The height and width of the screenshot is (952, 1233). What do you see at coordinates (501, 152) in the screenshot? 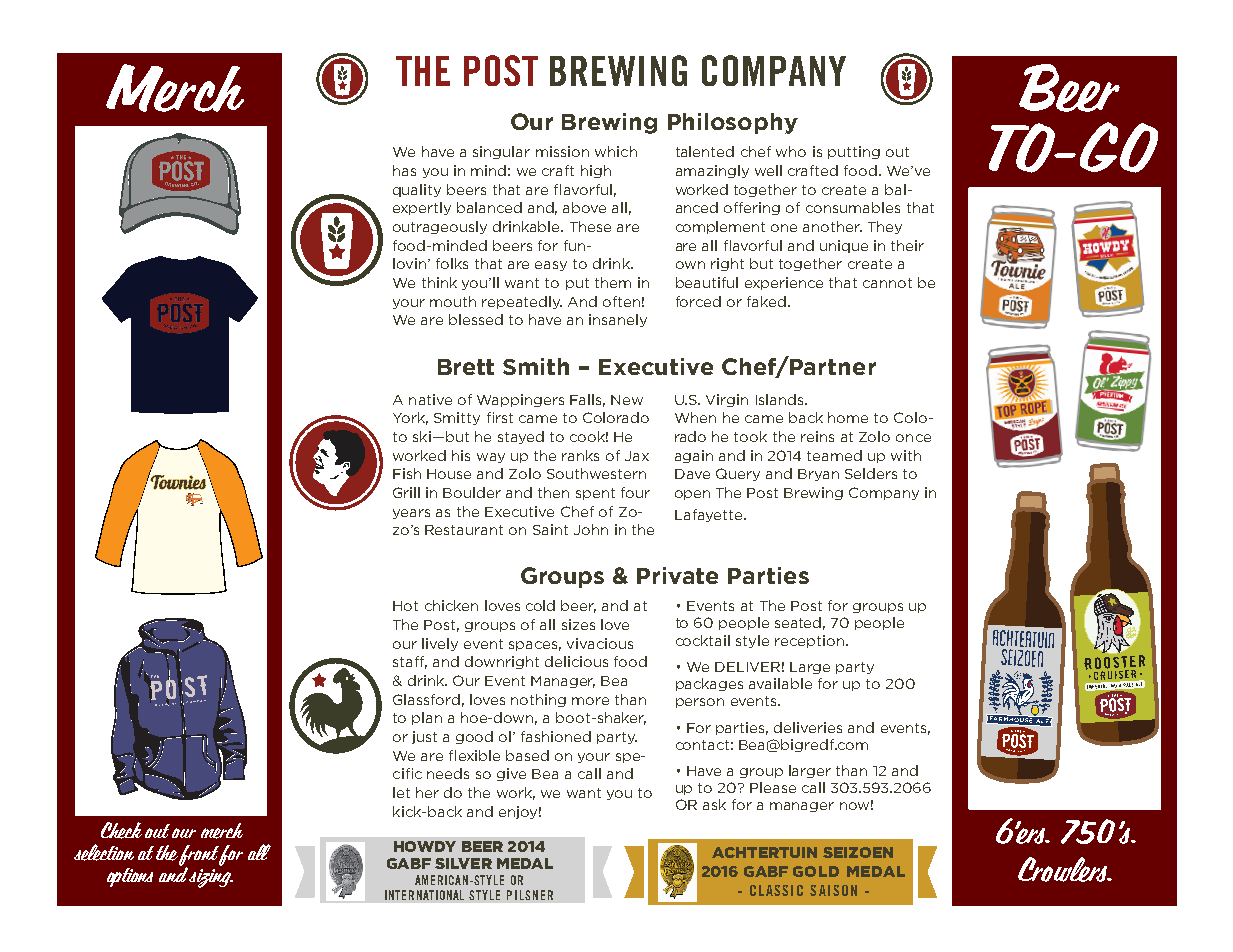
I see `singular` at bounding box center [501, 152].
